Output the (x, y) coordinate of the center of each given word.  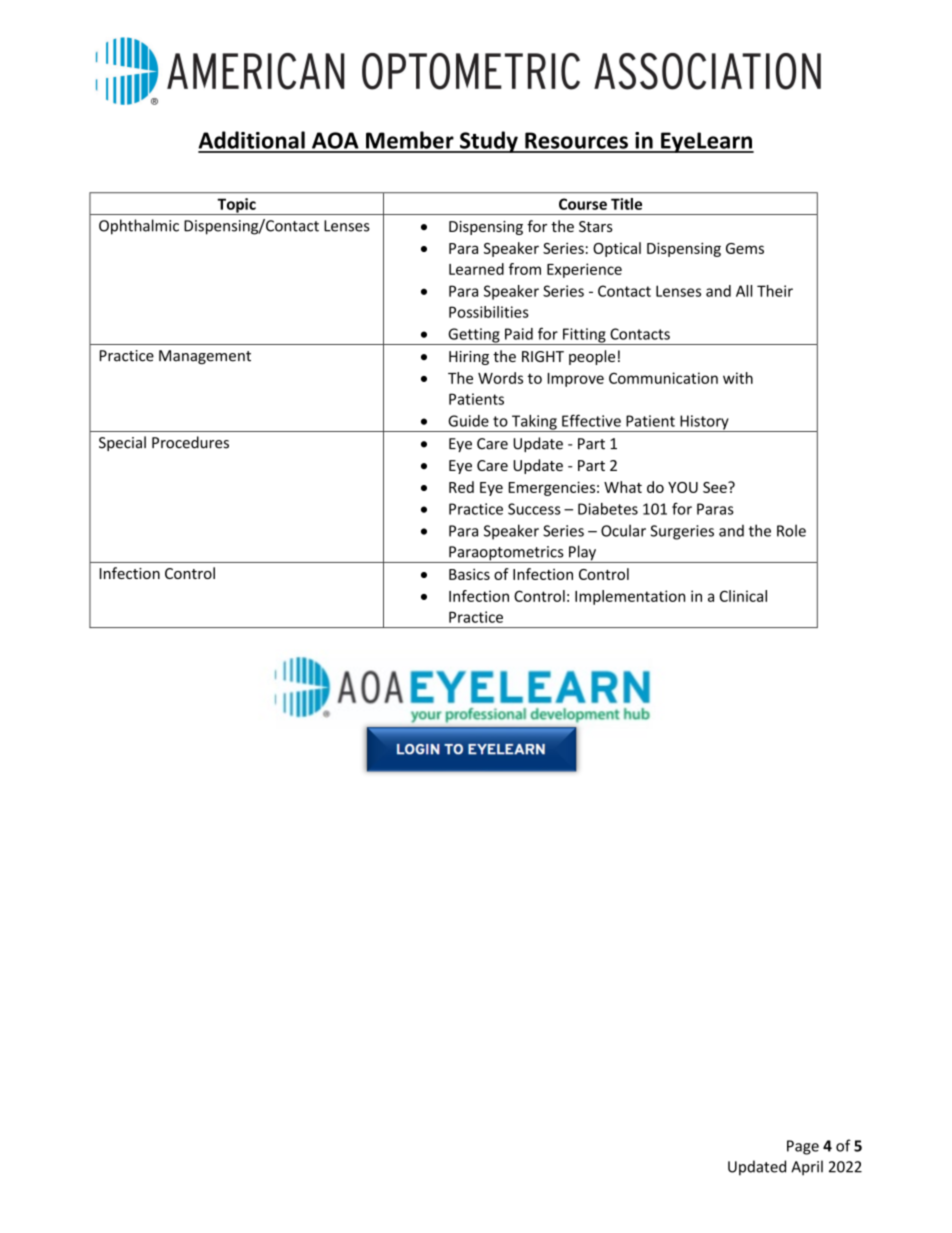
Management (205, 357)
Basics (469, 574)
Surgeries (682, 532)
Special (122, 443)
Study (488, 142)
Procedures (190, 442)
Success (534, 509)
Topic (236, 206)
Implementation (630, 597)
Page (803, 1147)
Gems (745, 248)
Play (583, 554)
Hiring (469, 358)
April (807, 1168)
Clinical (743, 596)
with (738, 378)
